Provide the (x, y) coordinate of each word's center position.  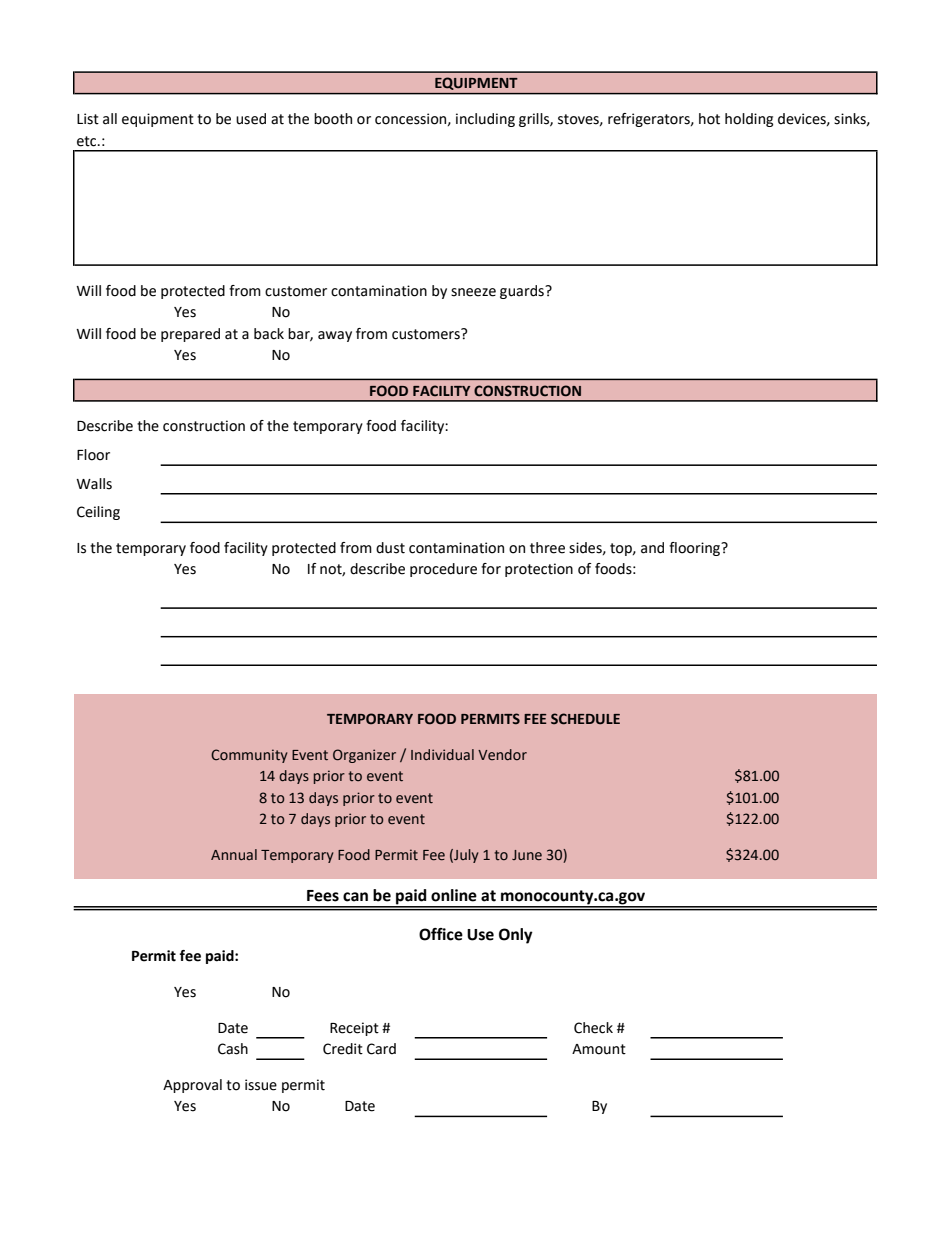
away (335, 336)
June (527, 855)
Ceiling (98, 513)
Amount (599, 1049)
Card (381, 1049)
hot (709, 119)
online (454, 895)
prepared (190, 335)
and (652, 548)
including (485, 120)
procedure (443, 570)
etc (88, 141)
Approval (192, 1086)
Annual (234, 854)
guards (523, 292)
